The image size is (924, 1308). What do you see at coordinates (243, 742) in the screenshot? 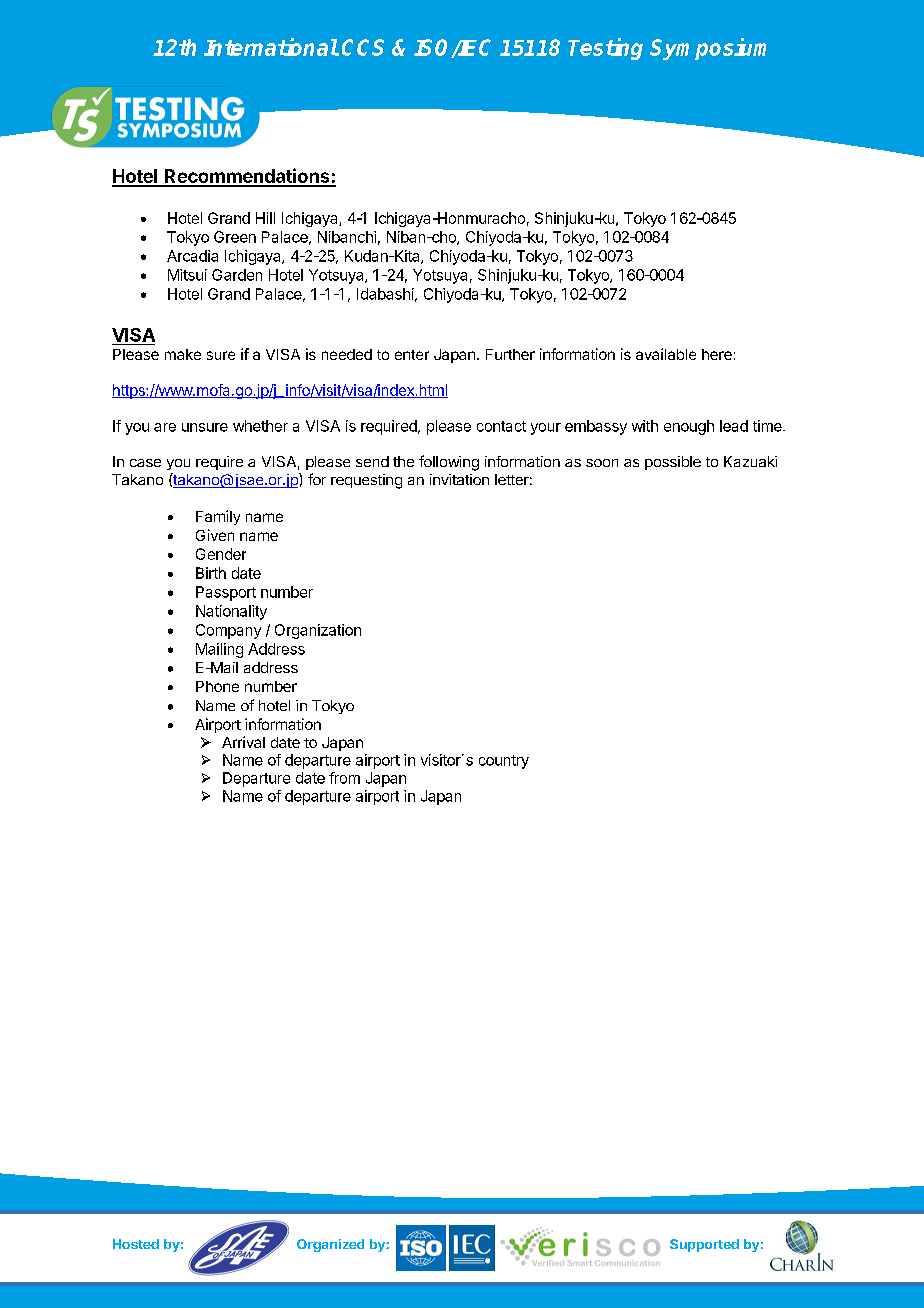
I see `Arrival` at bounding box center [243, 742].
